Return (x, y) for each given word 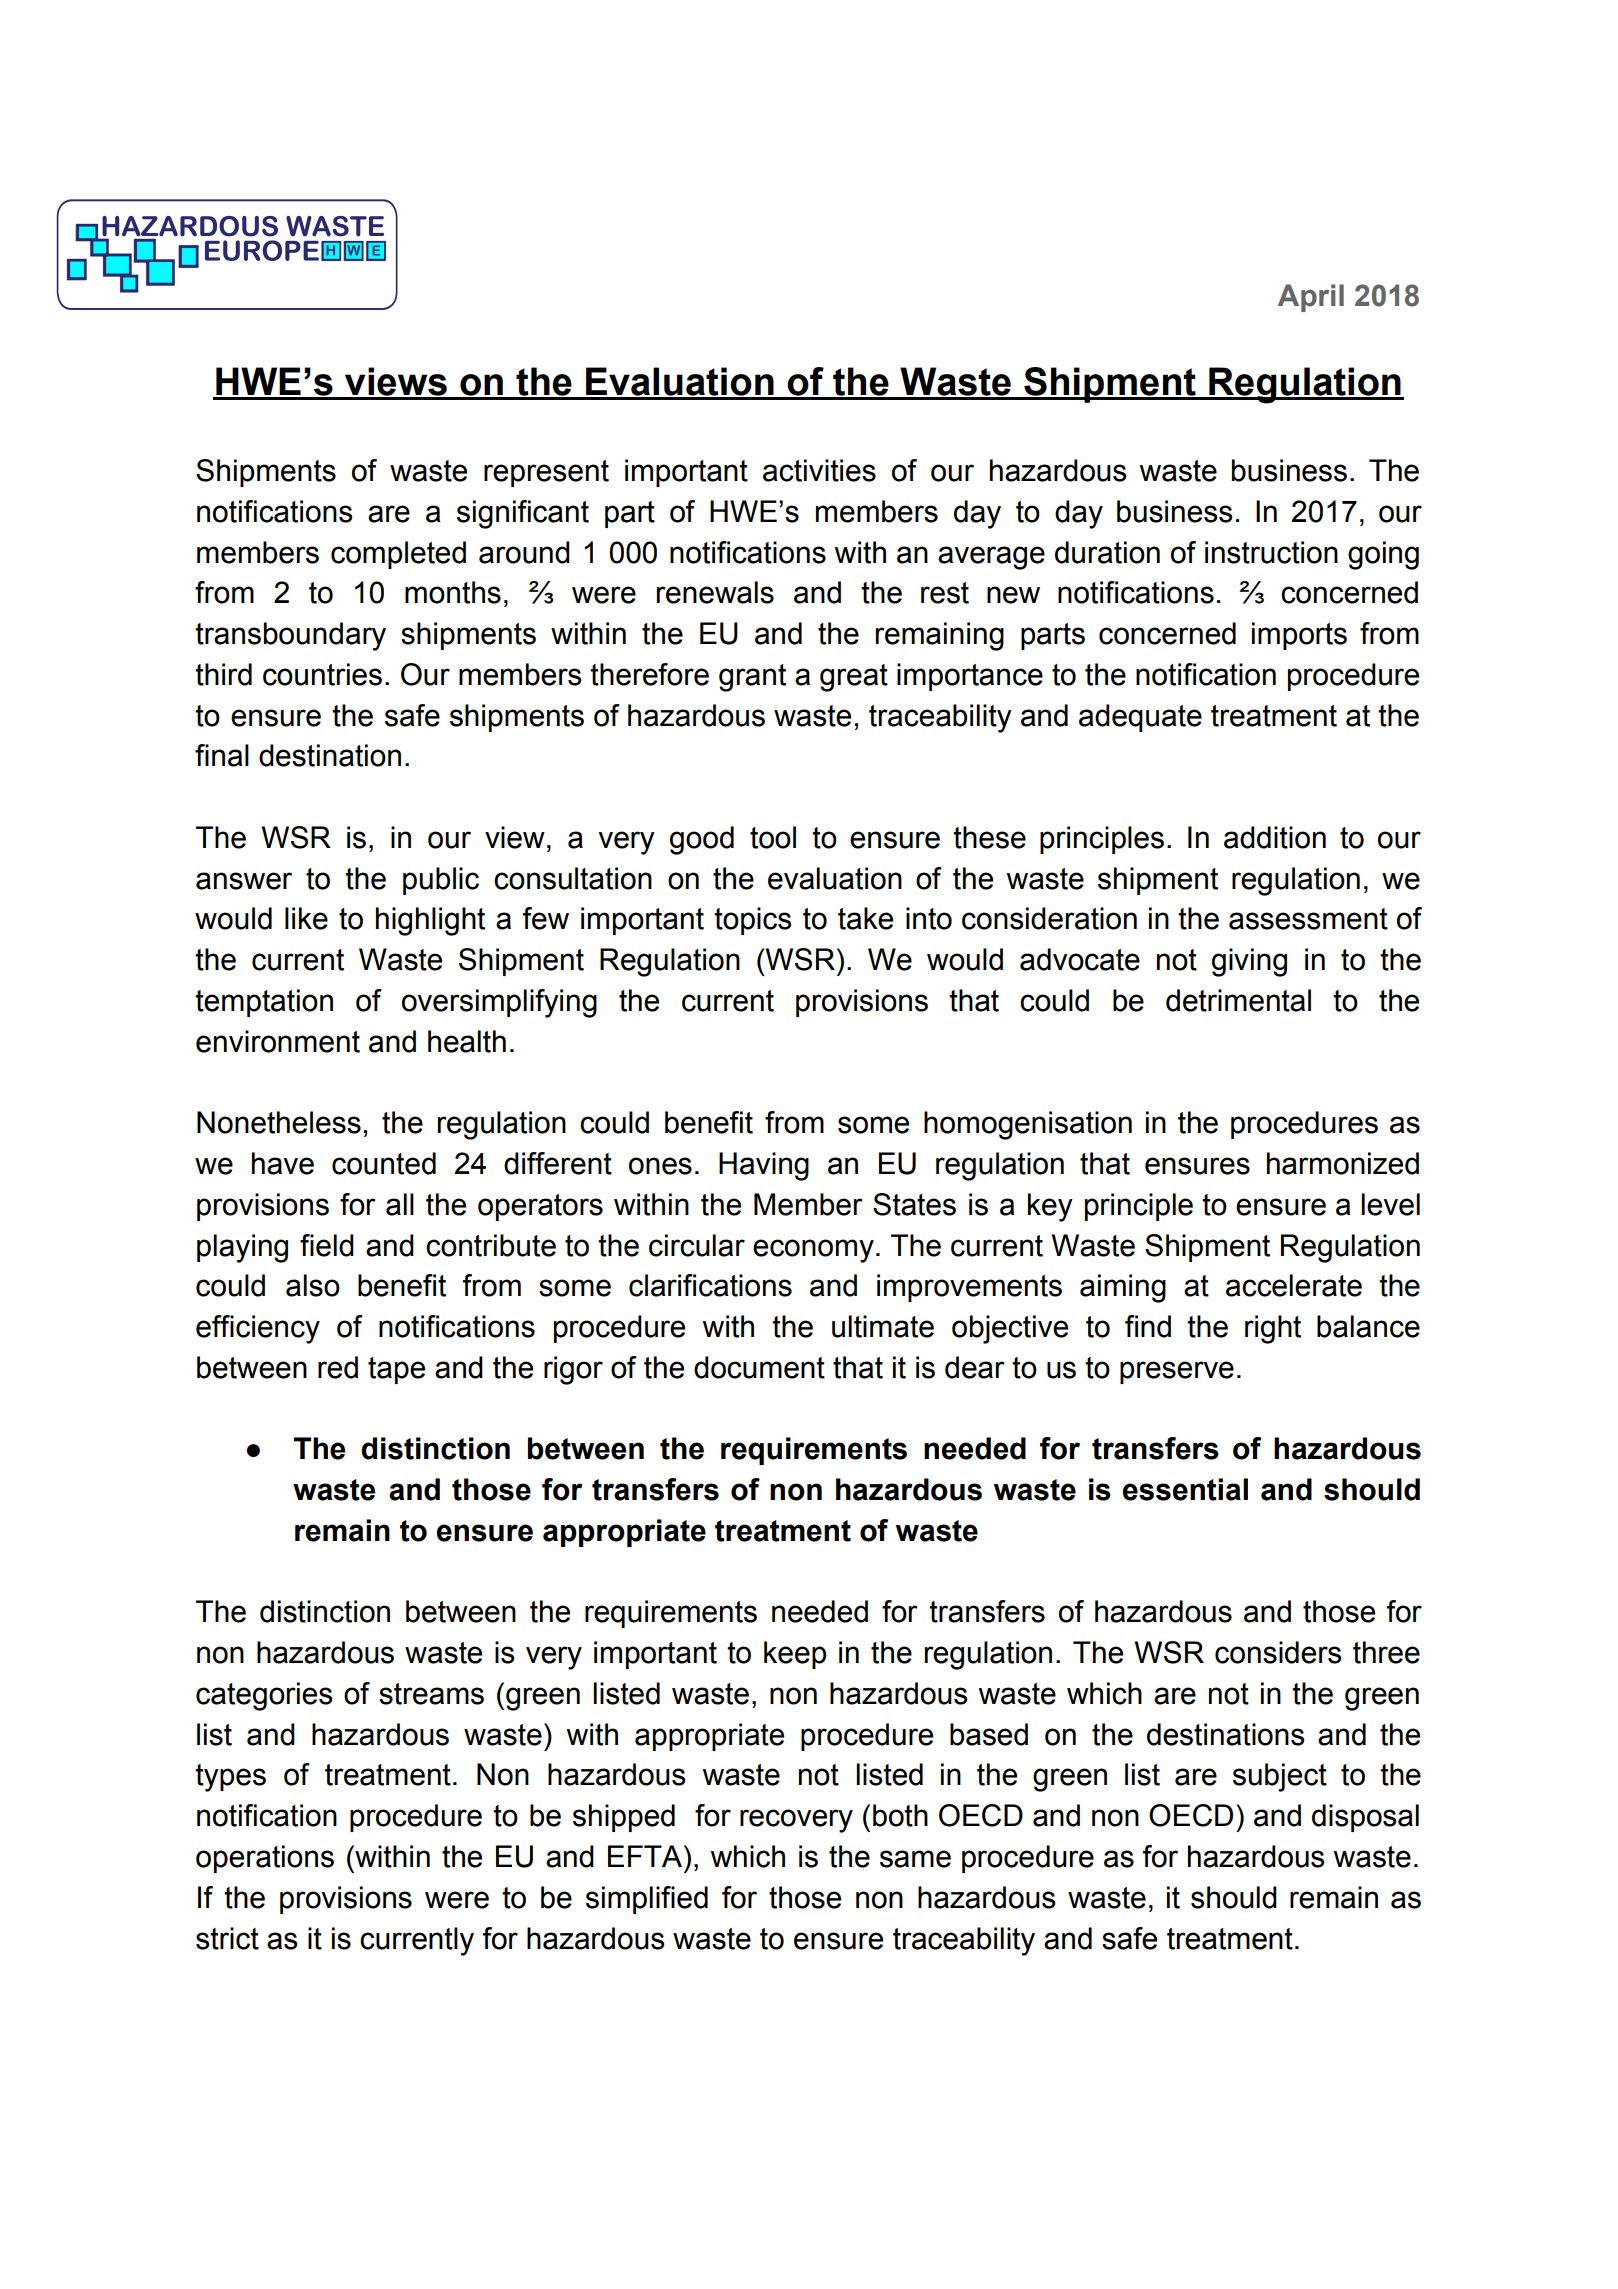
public (441, 881)
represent (546, 473)
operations (265, 1859)
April (1311, 298)
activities (819, 470)
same (915, 1859)
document (759, 1367)
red (338, 1367)
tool (773, 837)
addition (1275, 837)
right (1273, 1329)
